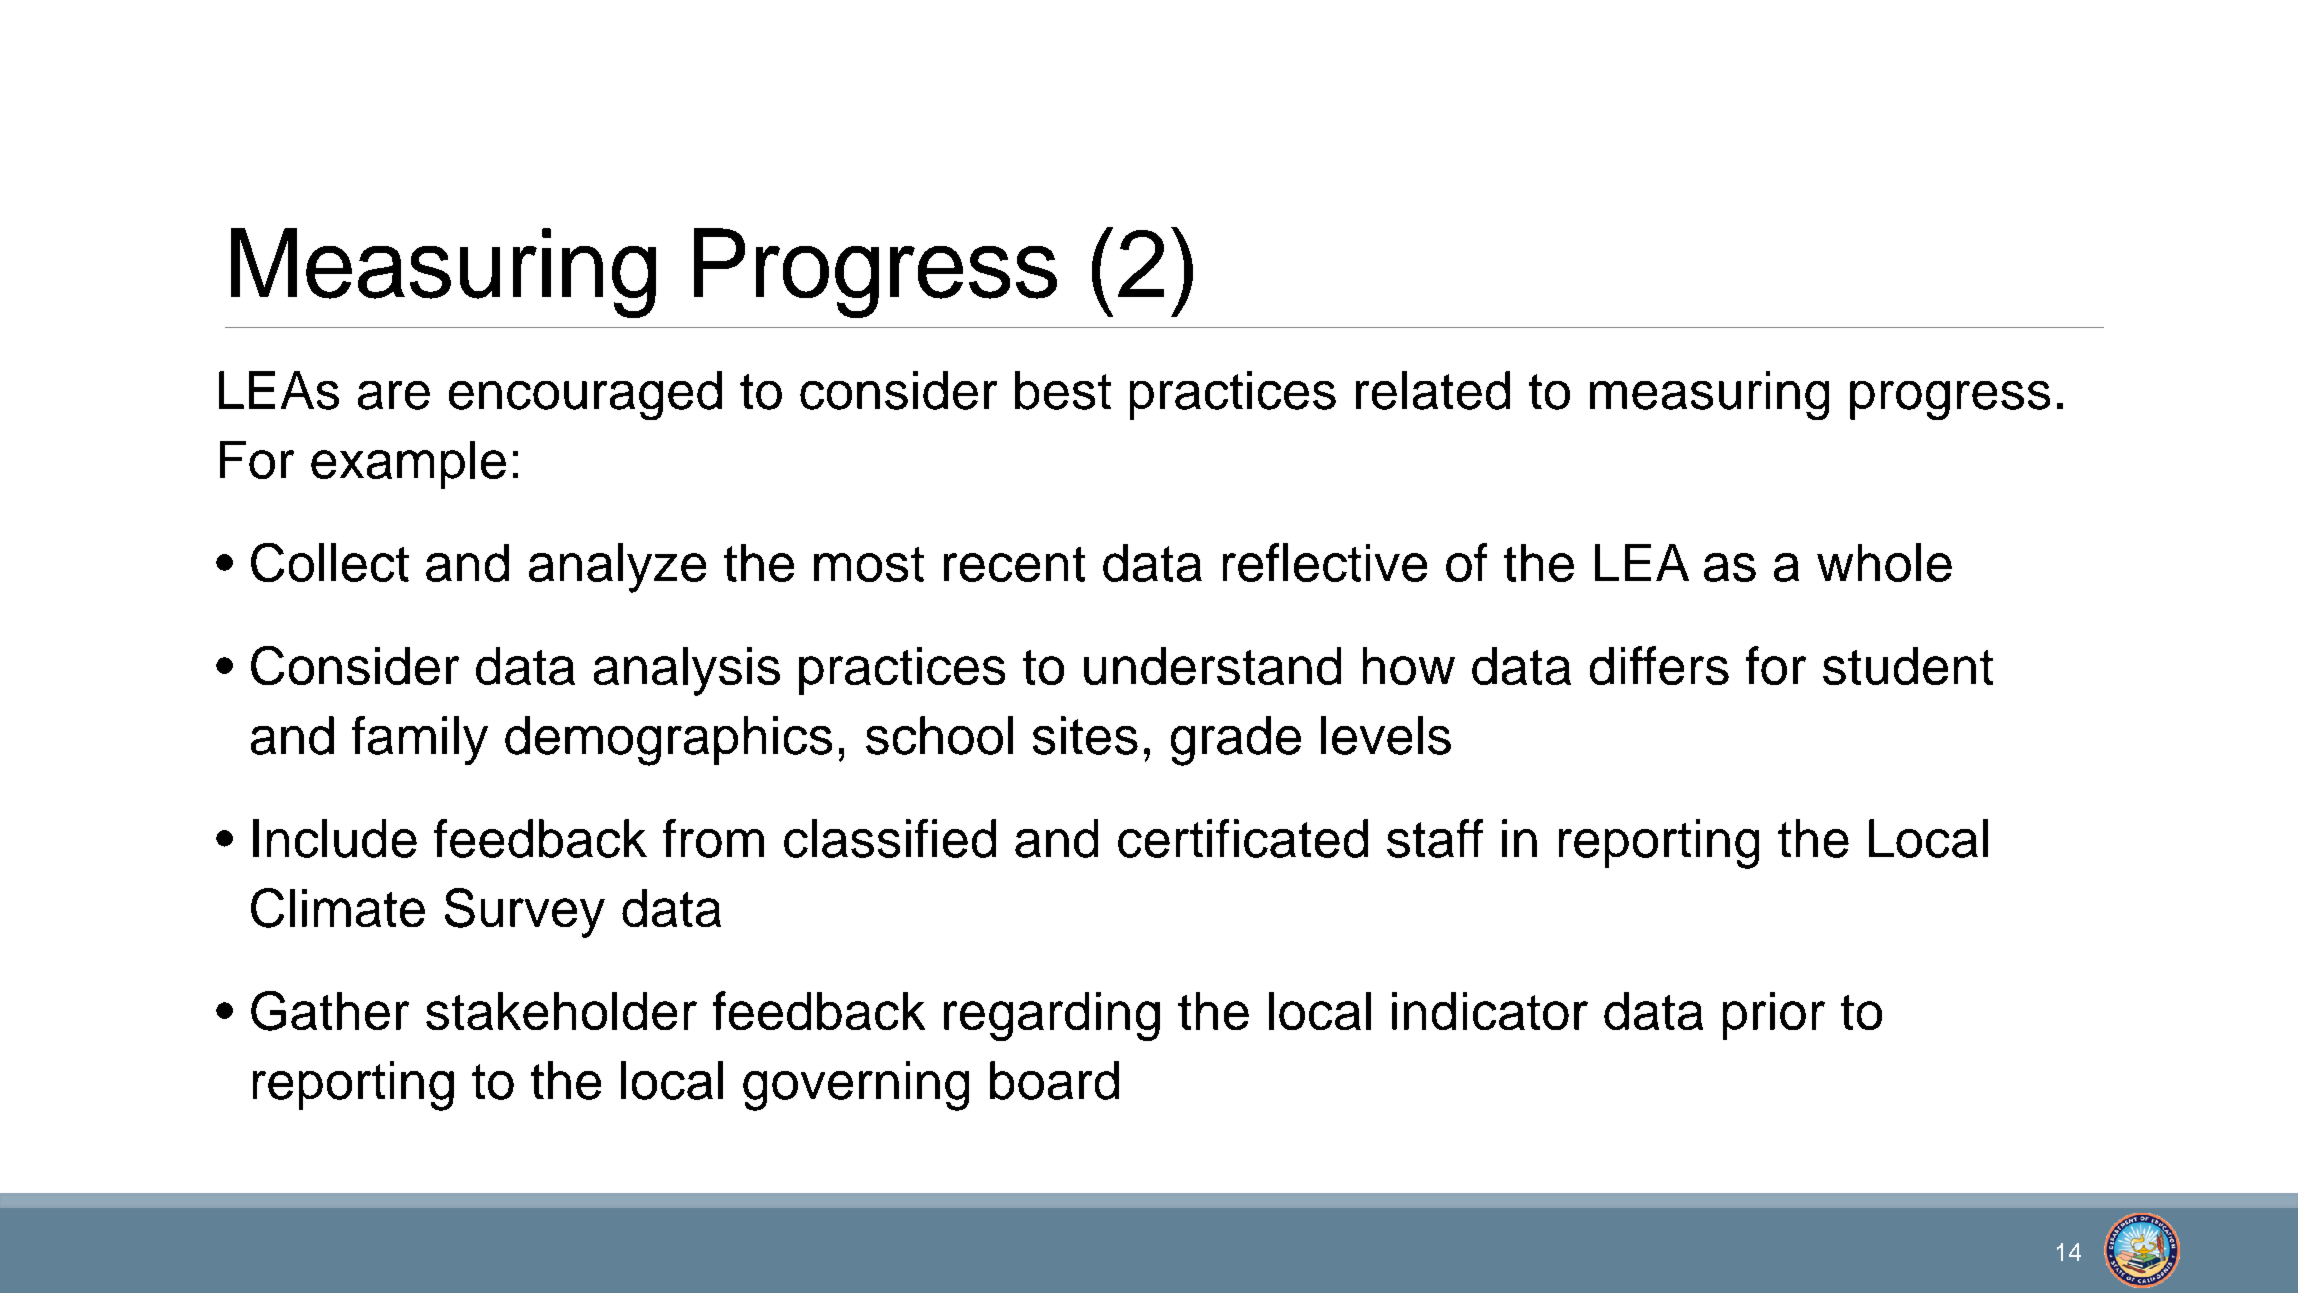 This screenshot has height=1293, width=2298. I want to click on certificated, so click(1243, 838).
